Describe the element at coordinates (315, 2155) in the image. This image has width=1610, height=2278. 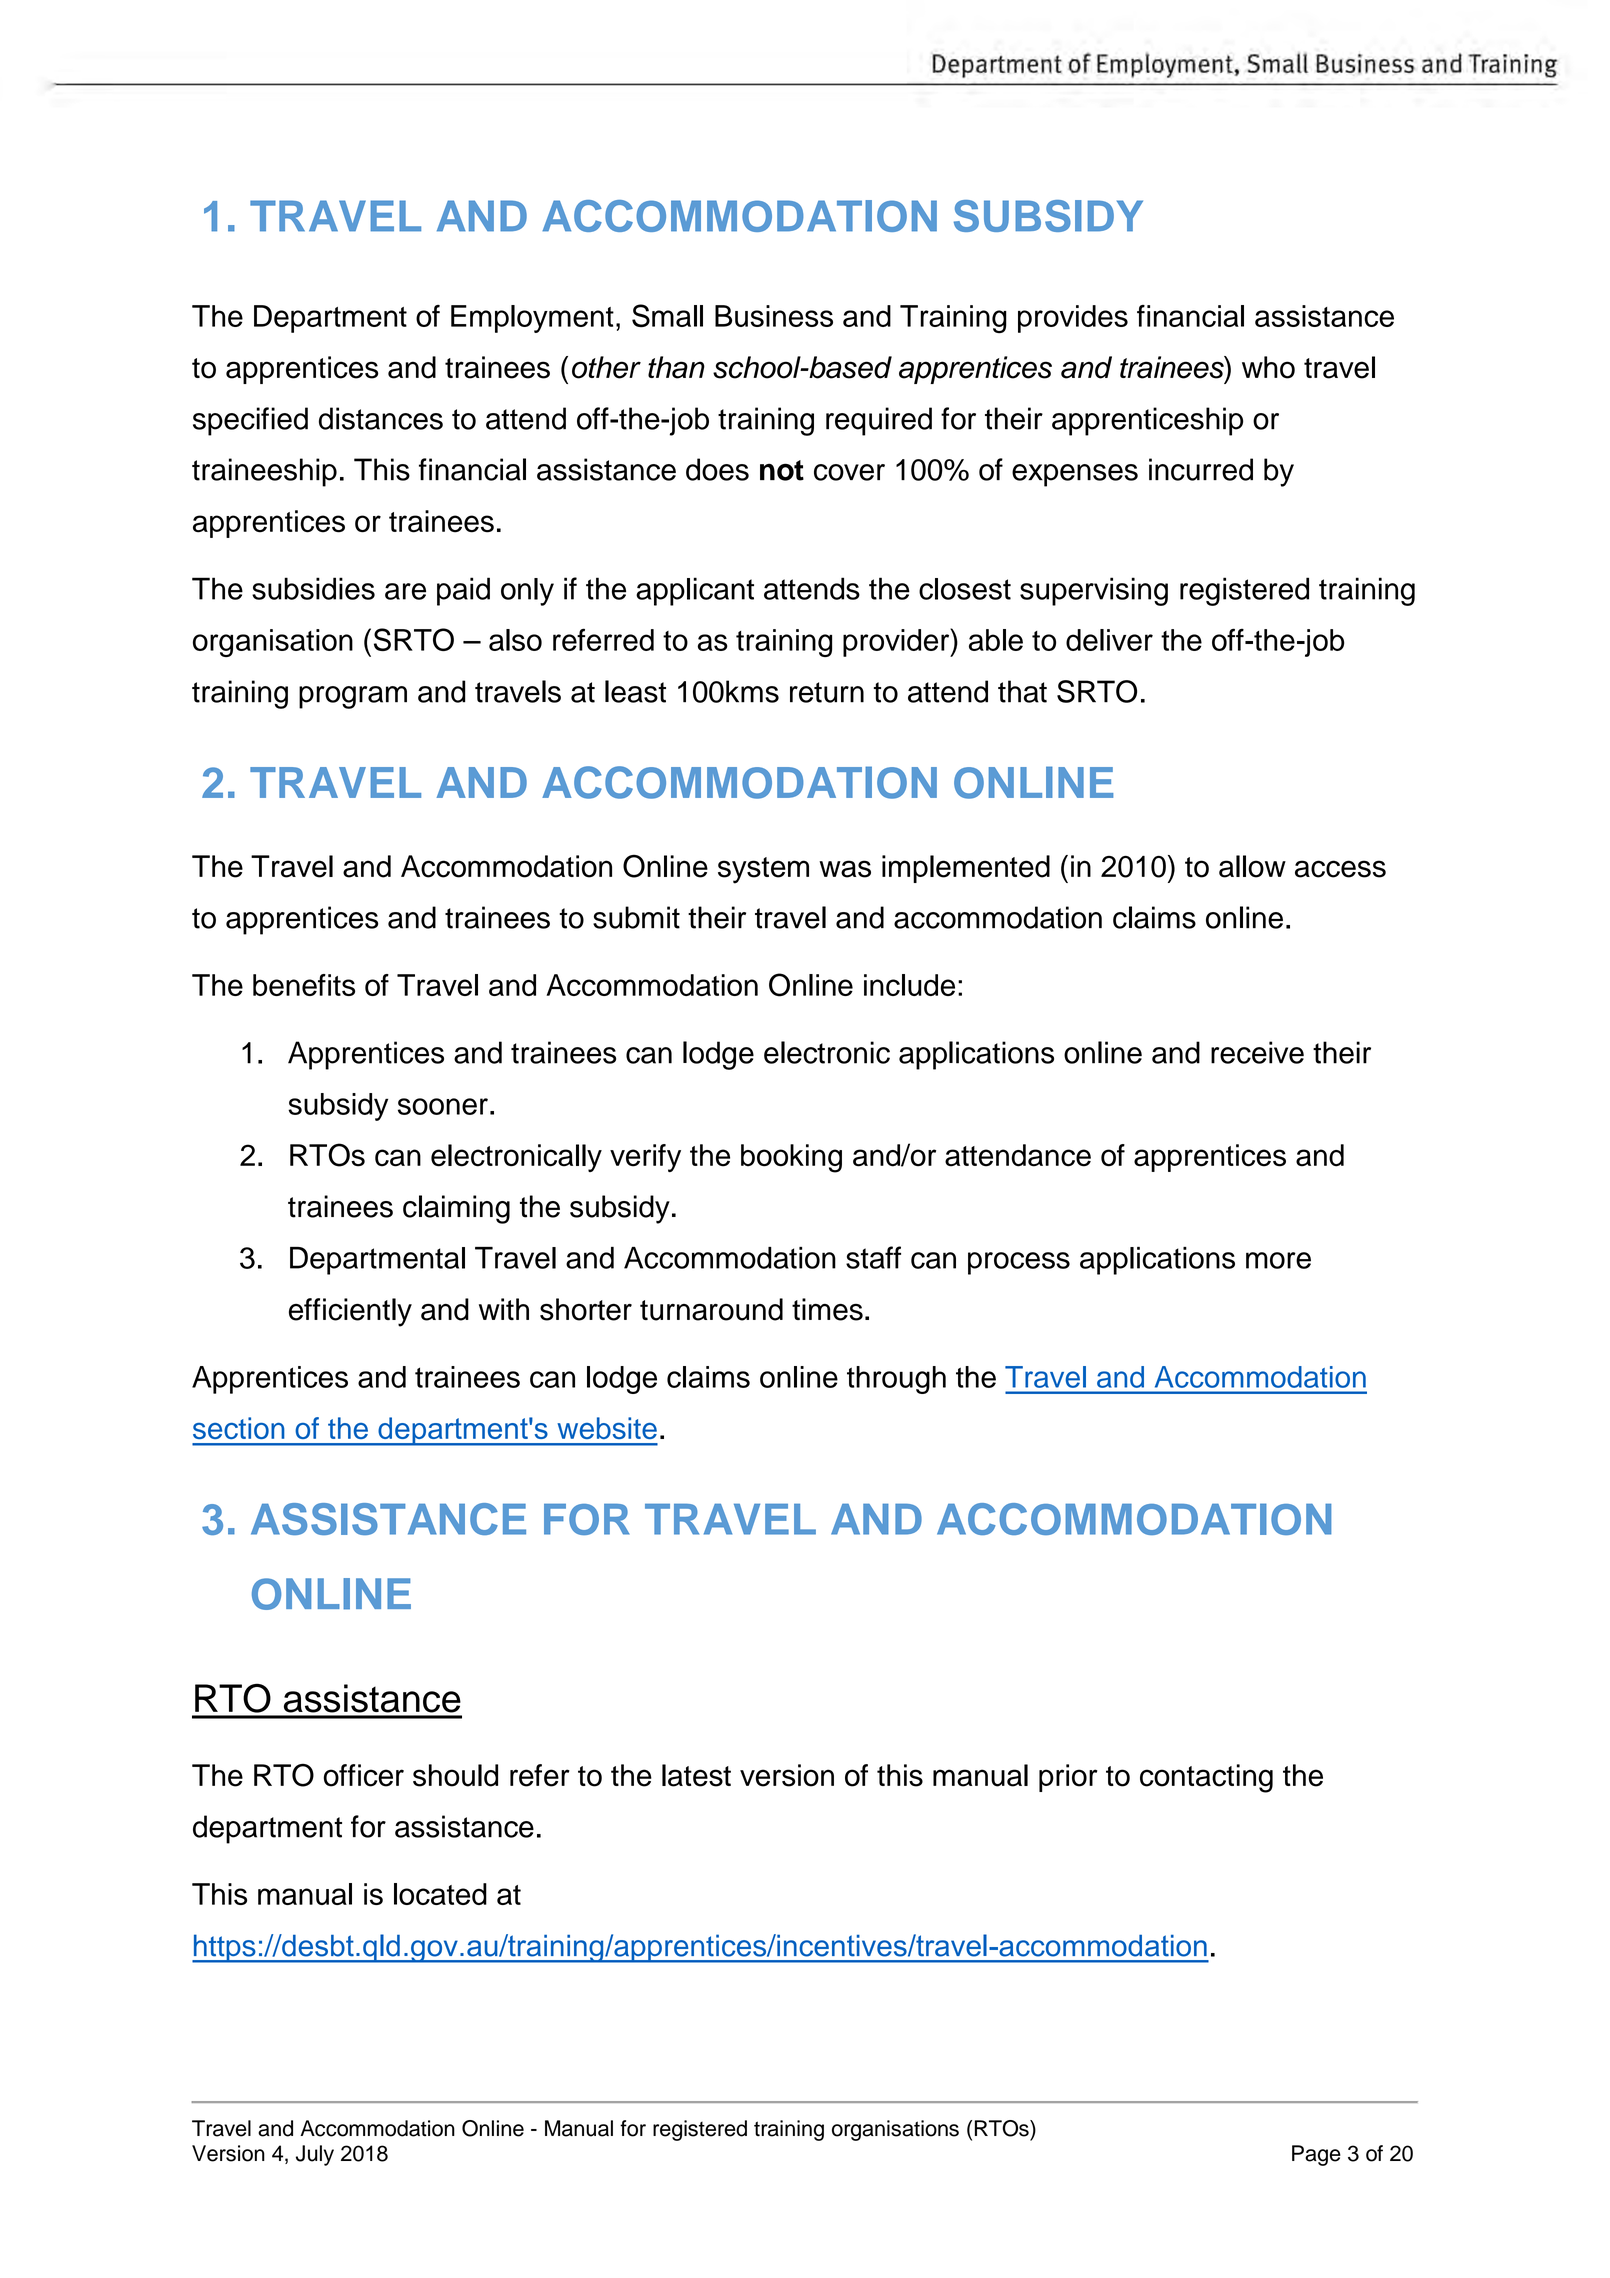
I see `July` at that location.
